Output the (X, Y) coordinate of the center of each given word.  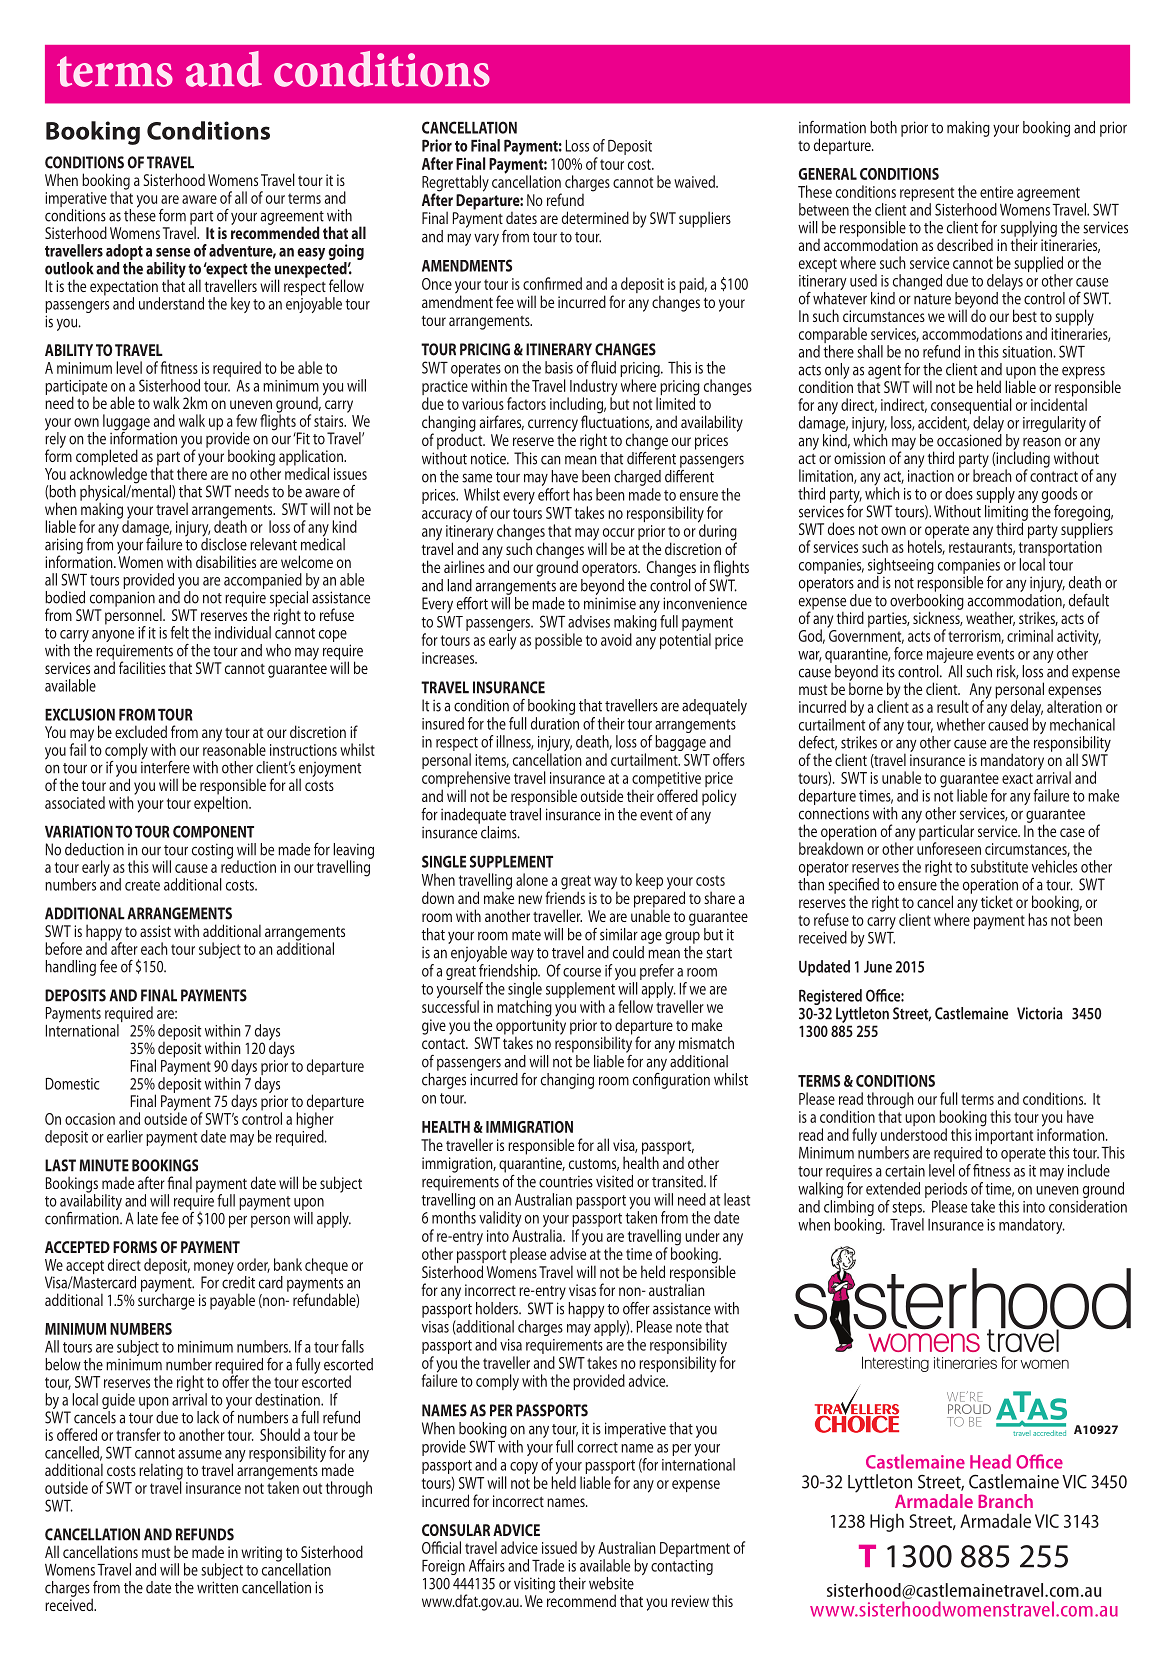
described (965, 244)
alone (532, 879)
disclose (224, 543)
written (217, 1587)
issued (559, 1547)
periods (946, 1190)
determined (595, 217)
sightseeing (901, 567)
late (147, 1218)
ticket (997, 901)
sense (173, 252)
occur (619, 532)
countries (566, 1181)
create (142, 885)
